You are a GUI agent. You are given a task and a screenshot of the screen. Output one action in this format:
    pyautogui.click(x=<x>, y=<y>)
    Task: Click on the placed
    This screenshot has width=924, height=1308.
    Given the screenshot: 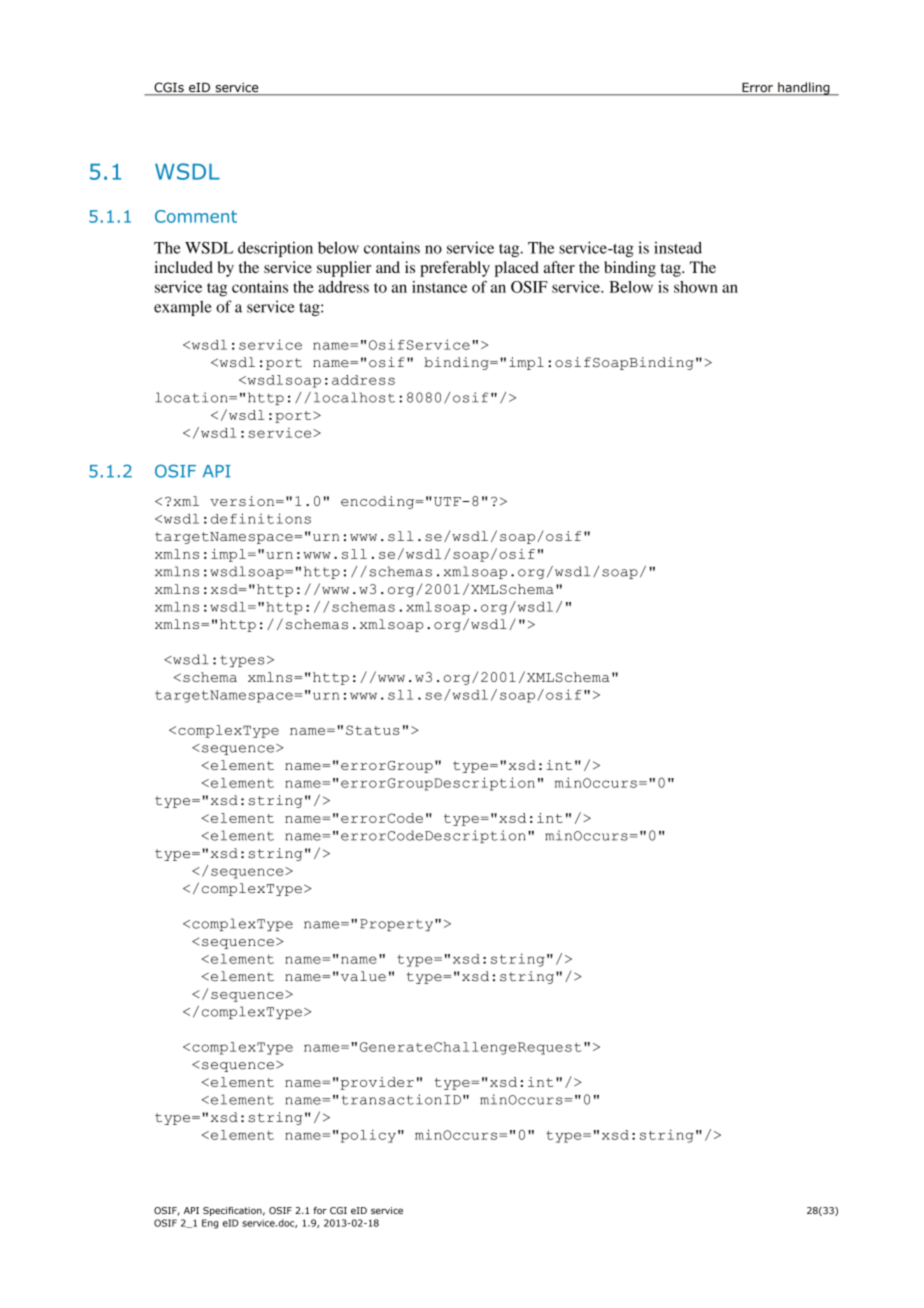 What is the action you would take?
    pyautogui.click(x=517, y=269)
